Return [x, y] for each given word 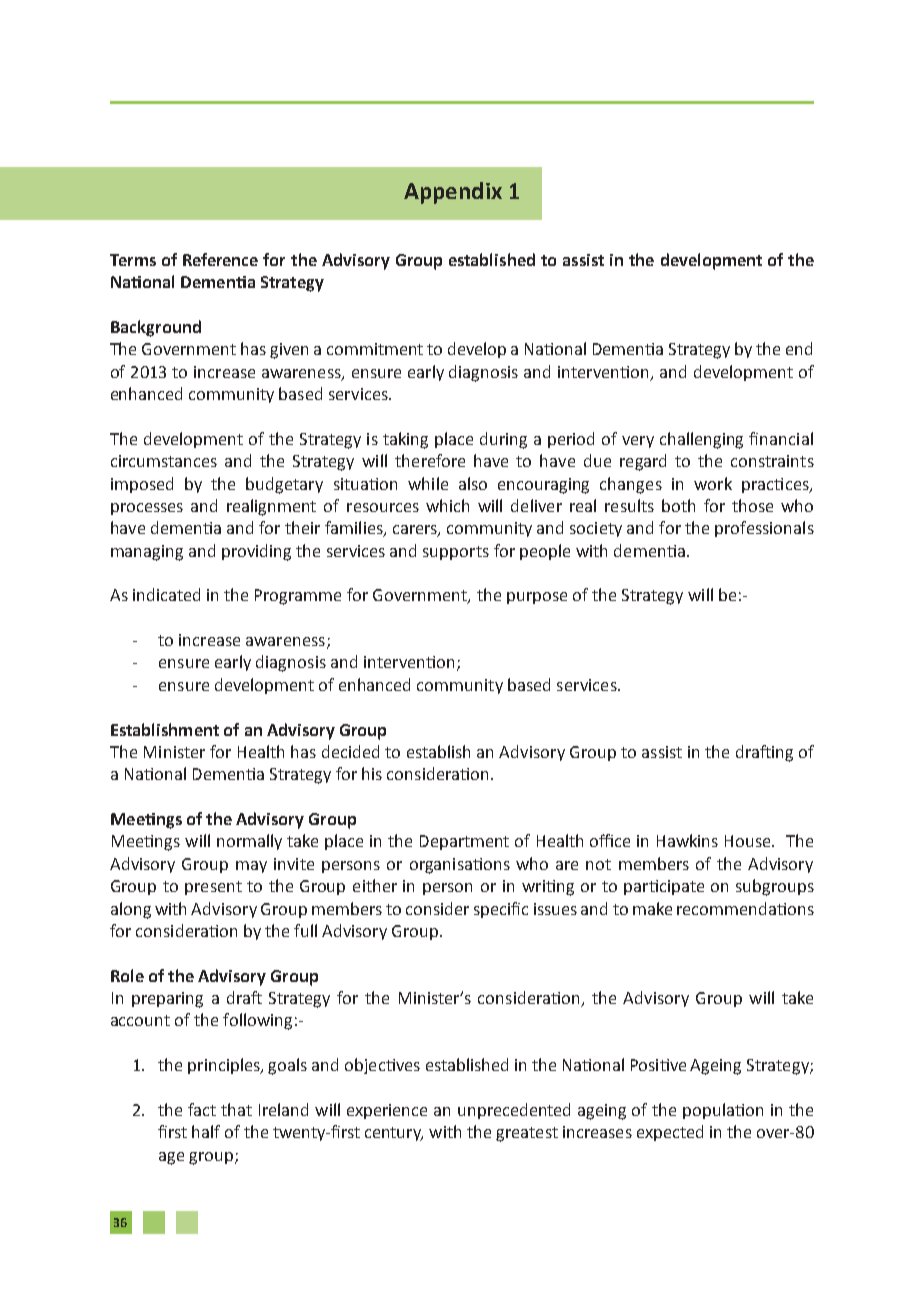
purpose [537, 598]
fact [202, 1109]
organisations [460, 866]
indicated [166, 594]
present [213, 888]
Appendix [453, 193]
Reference [220, 259]
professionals [764, 529]
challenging [701, 440]
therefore [430, 460]
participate [664, 887]
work [713, 483]
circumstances [164, 461]
